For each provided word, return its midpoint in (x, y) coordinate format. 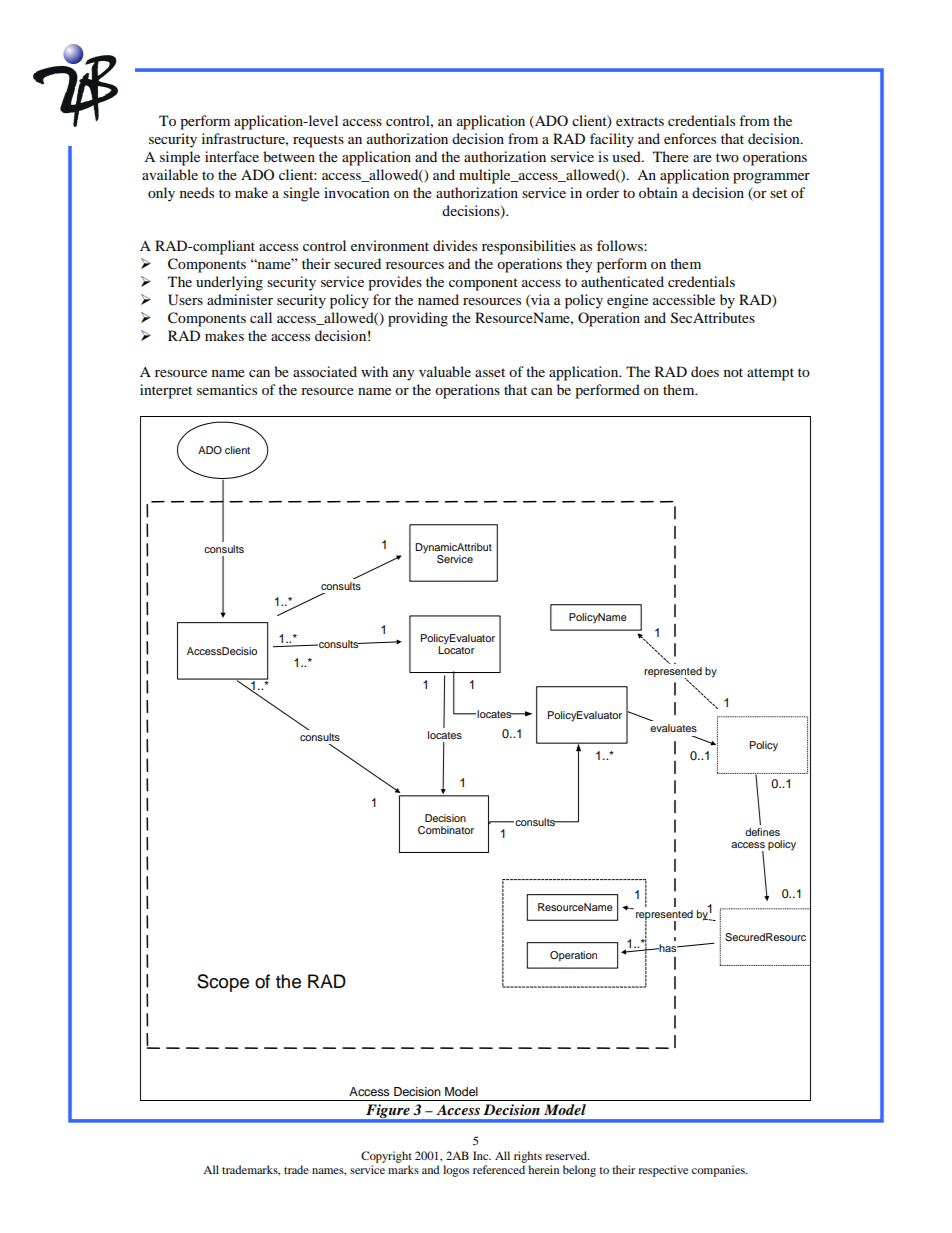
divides (455, 245)
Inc (482, 1155)
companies (719, 1171)
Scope (223, 983)
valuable (445, 371)
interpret (166, 391)
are (702, 158)
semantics (227, 389)
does (705, 371)
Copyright (386, 1157)
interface (232, 156)
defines (762, 832)
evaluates (673, 728)
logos (456, 1171)
